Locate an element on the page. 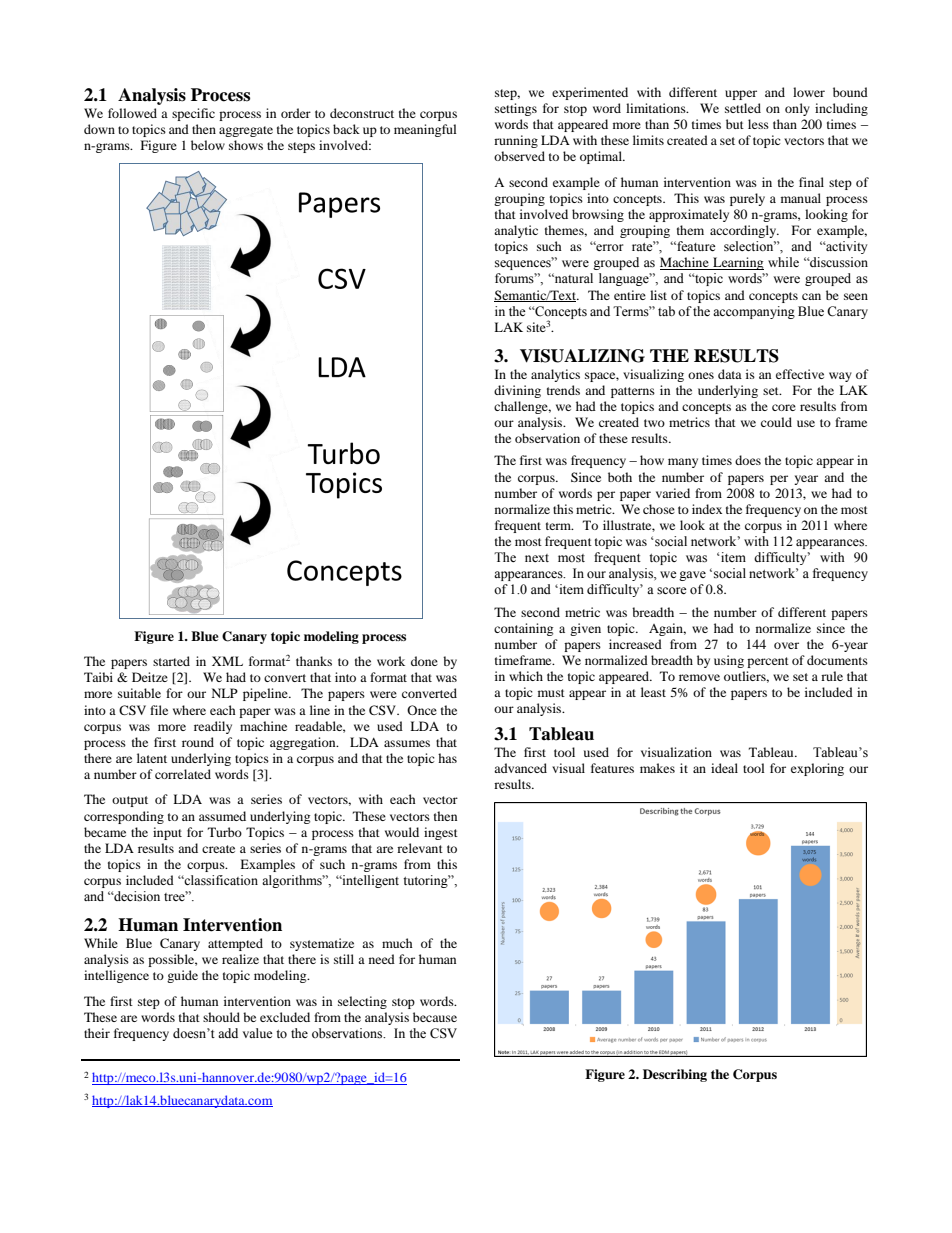 Image resolution: width=952 pixels, height=1233 pixels. ideal is located at coordinates (724, 768).
